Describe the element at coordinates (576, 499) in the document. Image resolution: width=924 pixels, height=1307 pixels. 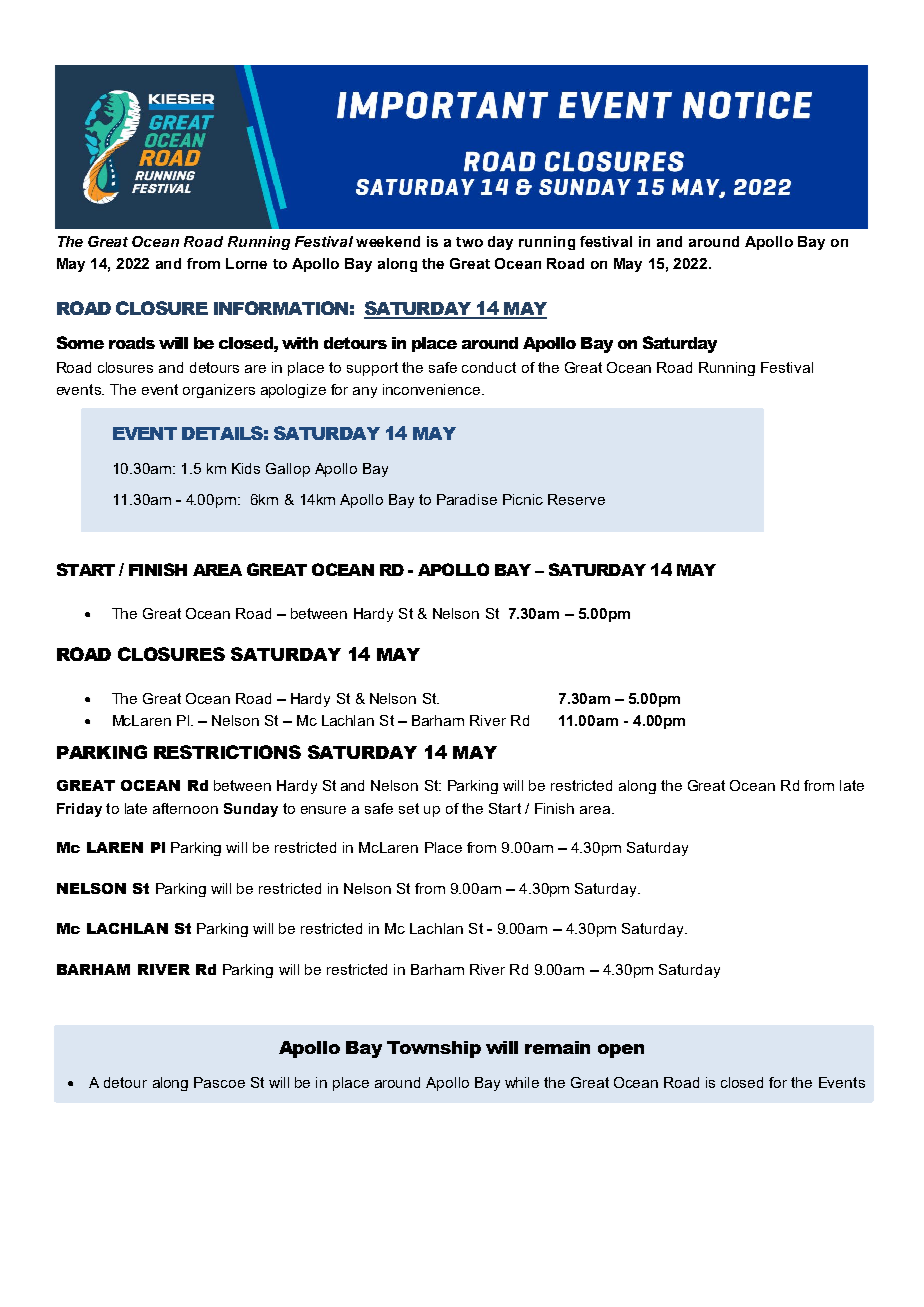
I see `Reserve` at that location.
